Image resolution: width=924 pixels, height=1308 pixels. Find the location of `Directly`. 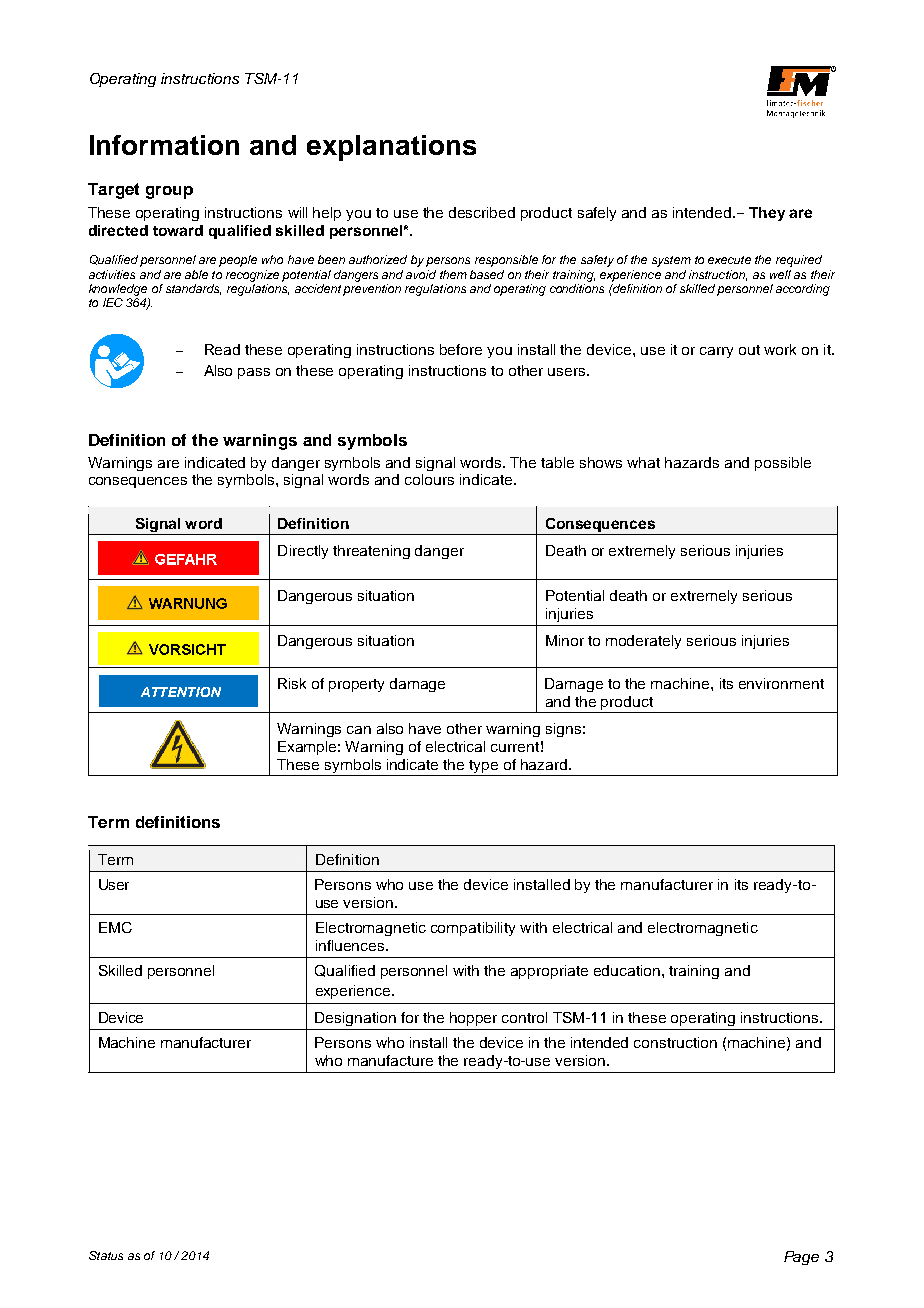

Directly is located at coordinates (303, 552).
